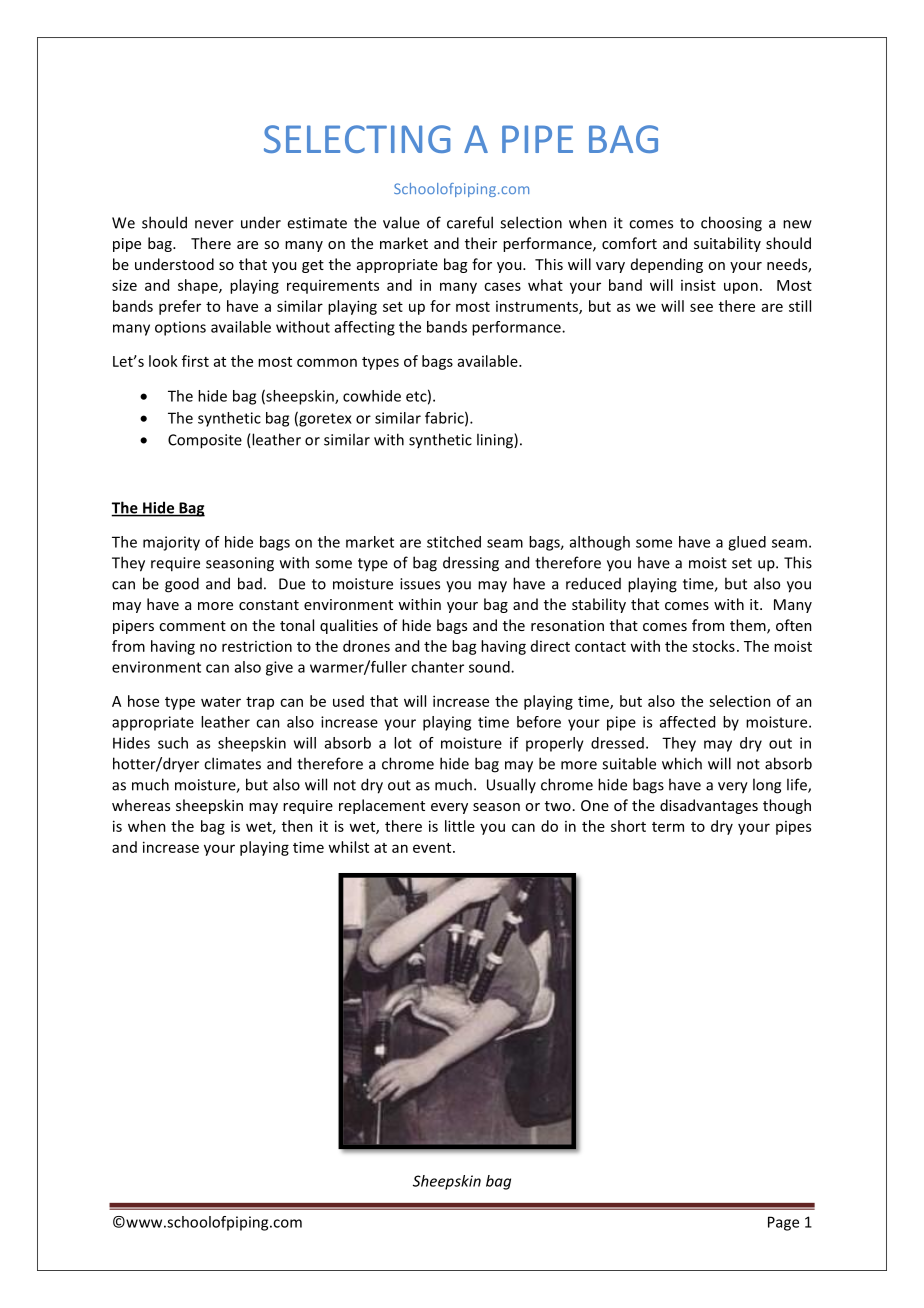  I want to click on water, so click(221, 702).
